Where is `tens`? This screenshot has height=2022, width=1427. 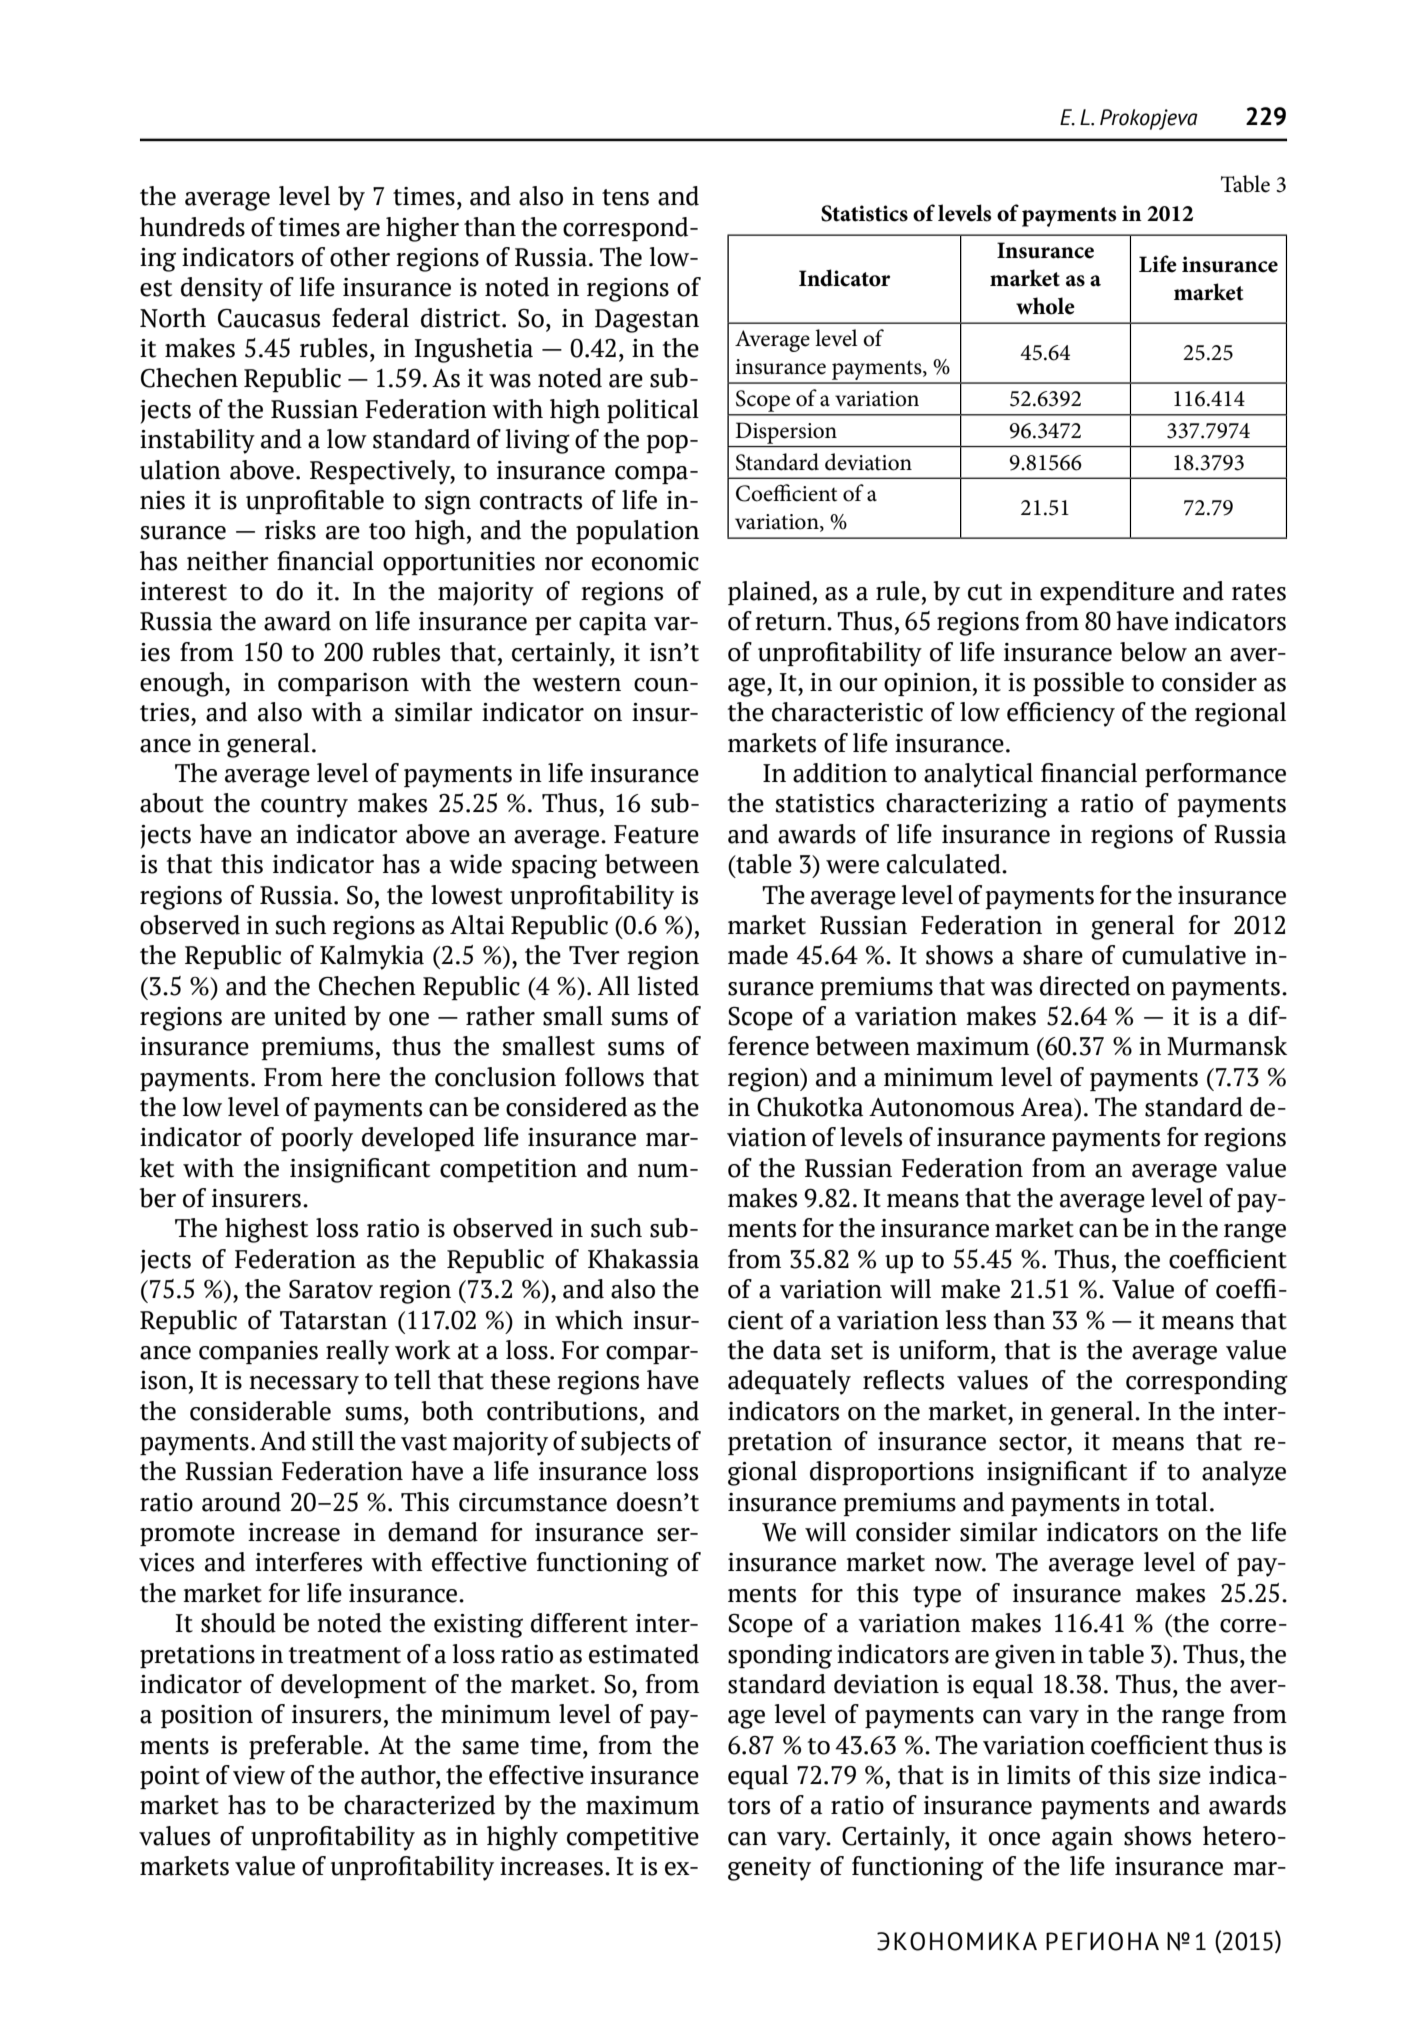
tens is located at coordinates (625, 197).
